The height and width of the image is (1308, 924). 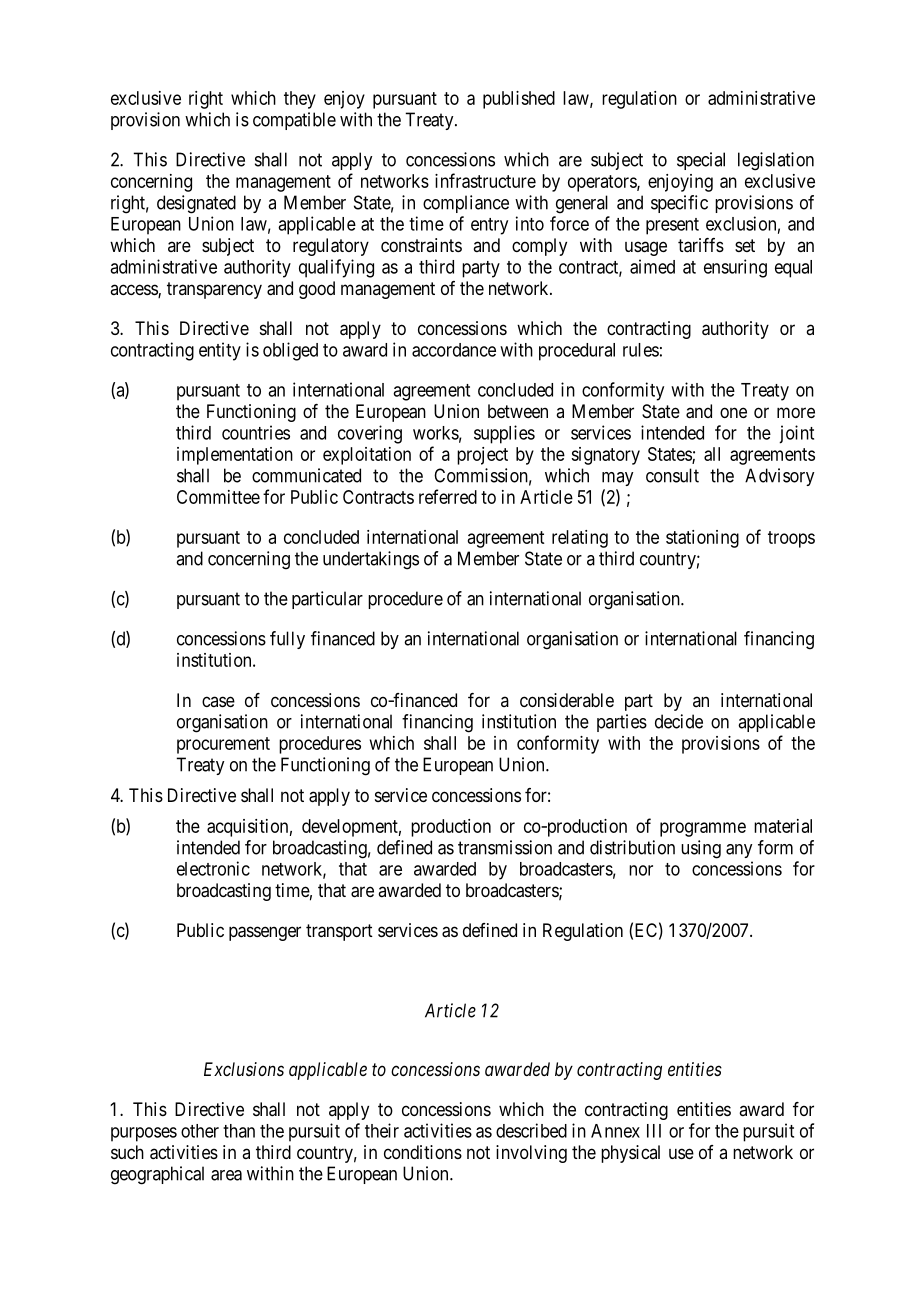 What do you see at coordinates (220, 351) in the image?
I see `entity` at bounding box center [220, 351].
